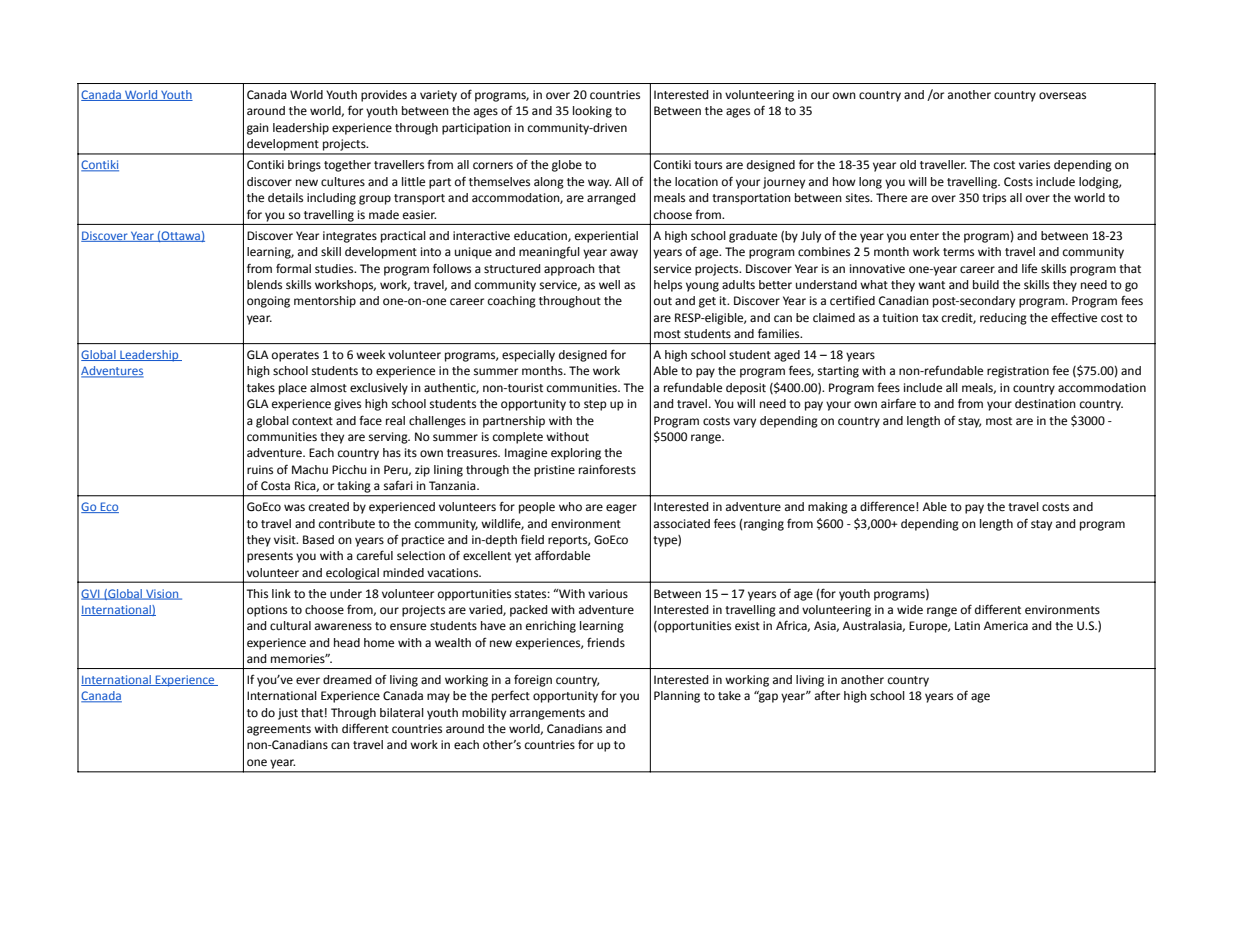 The height and width of the image is (952, 1233). What do you see at coordinates (268, 302) in the image?
I see `ongoing` at bounding box center [268, 302].
